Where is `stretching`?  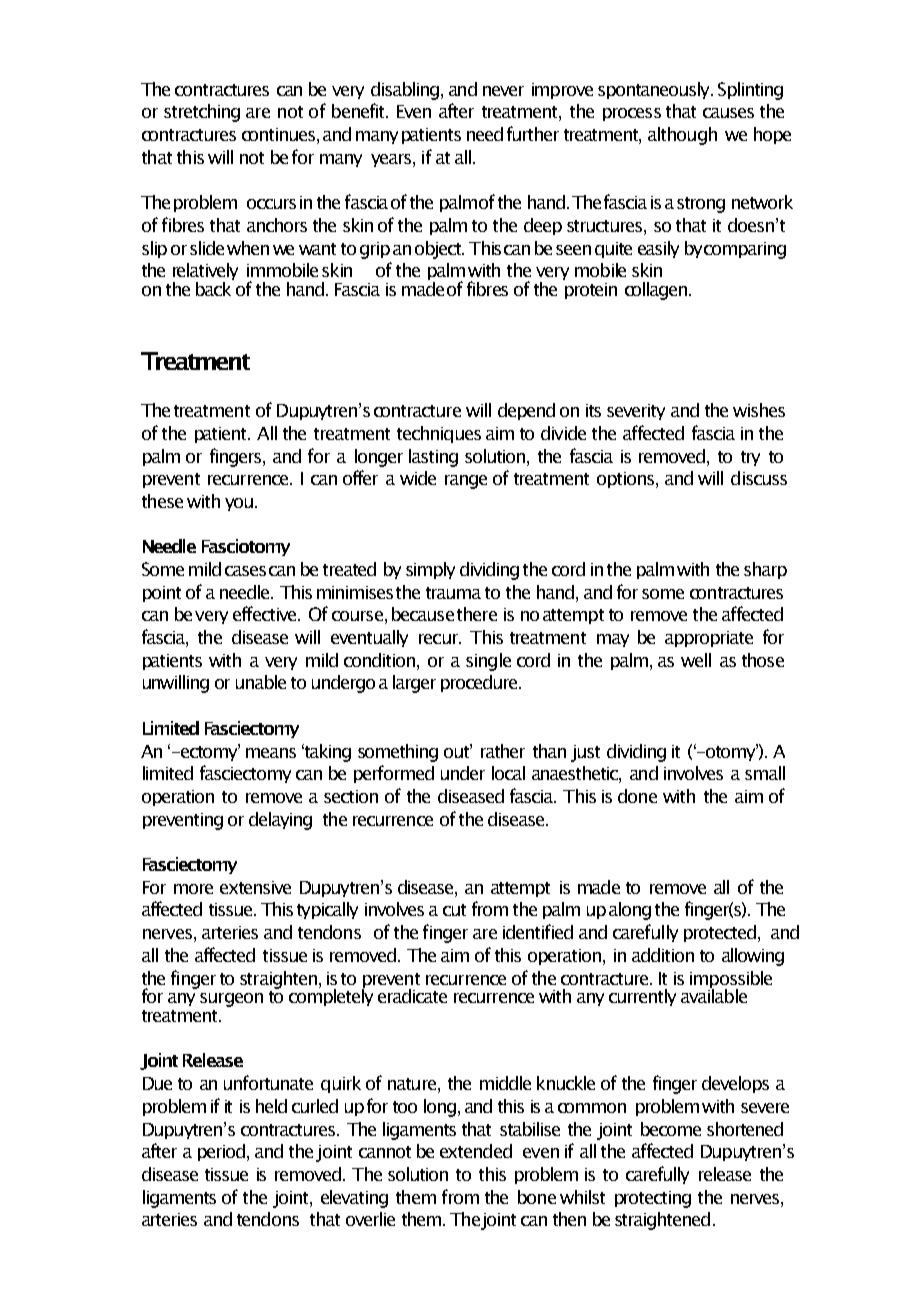 stretching is located at coordinates (202, 113).
